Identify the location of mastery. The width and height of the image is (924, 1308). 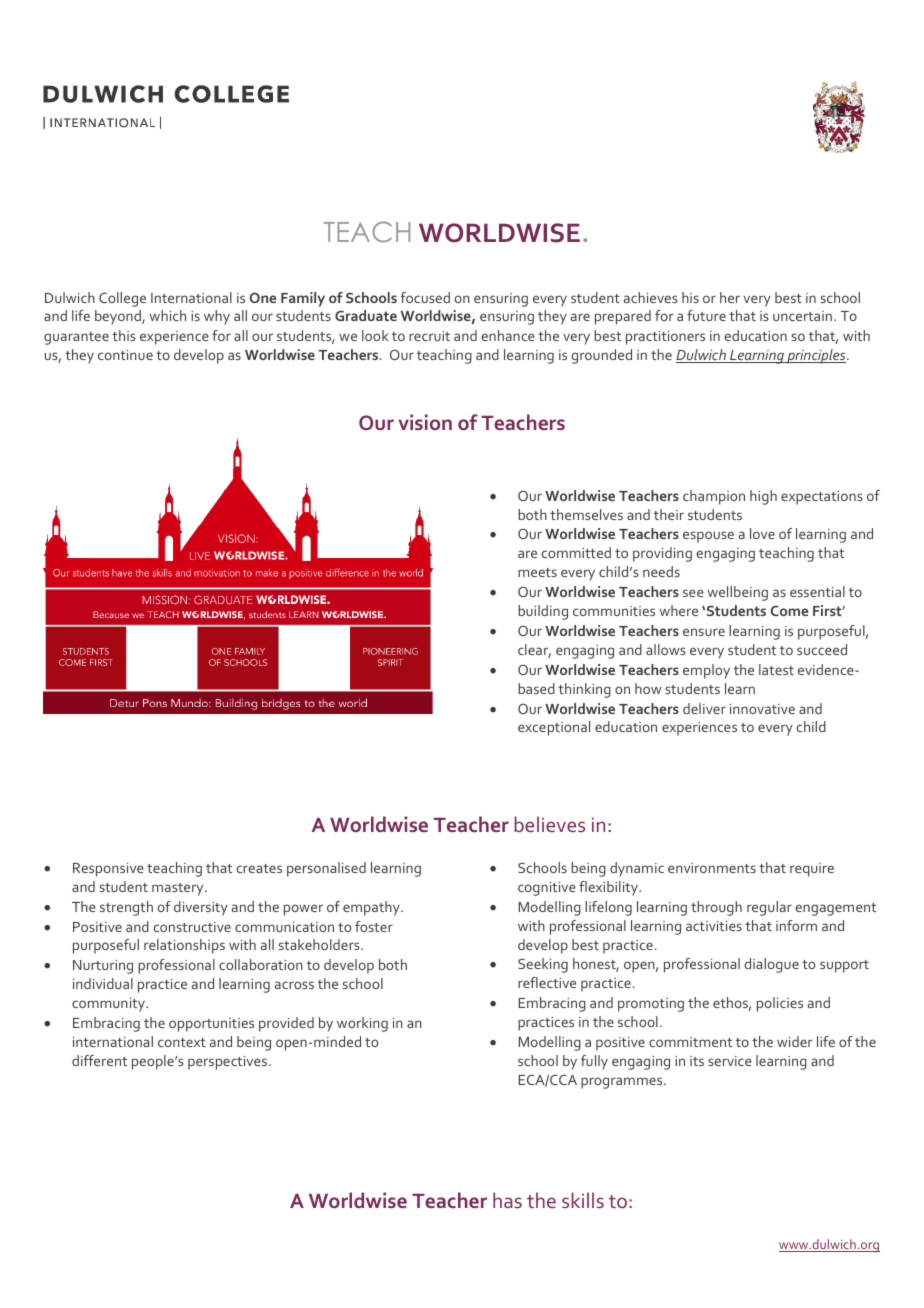
(179, 889).
